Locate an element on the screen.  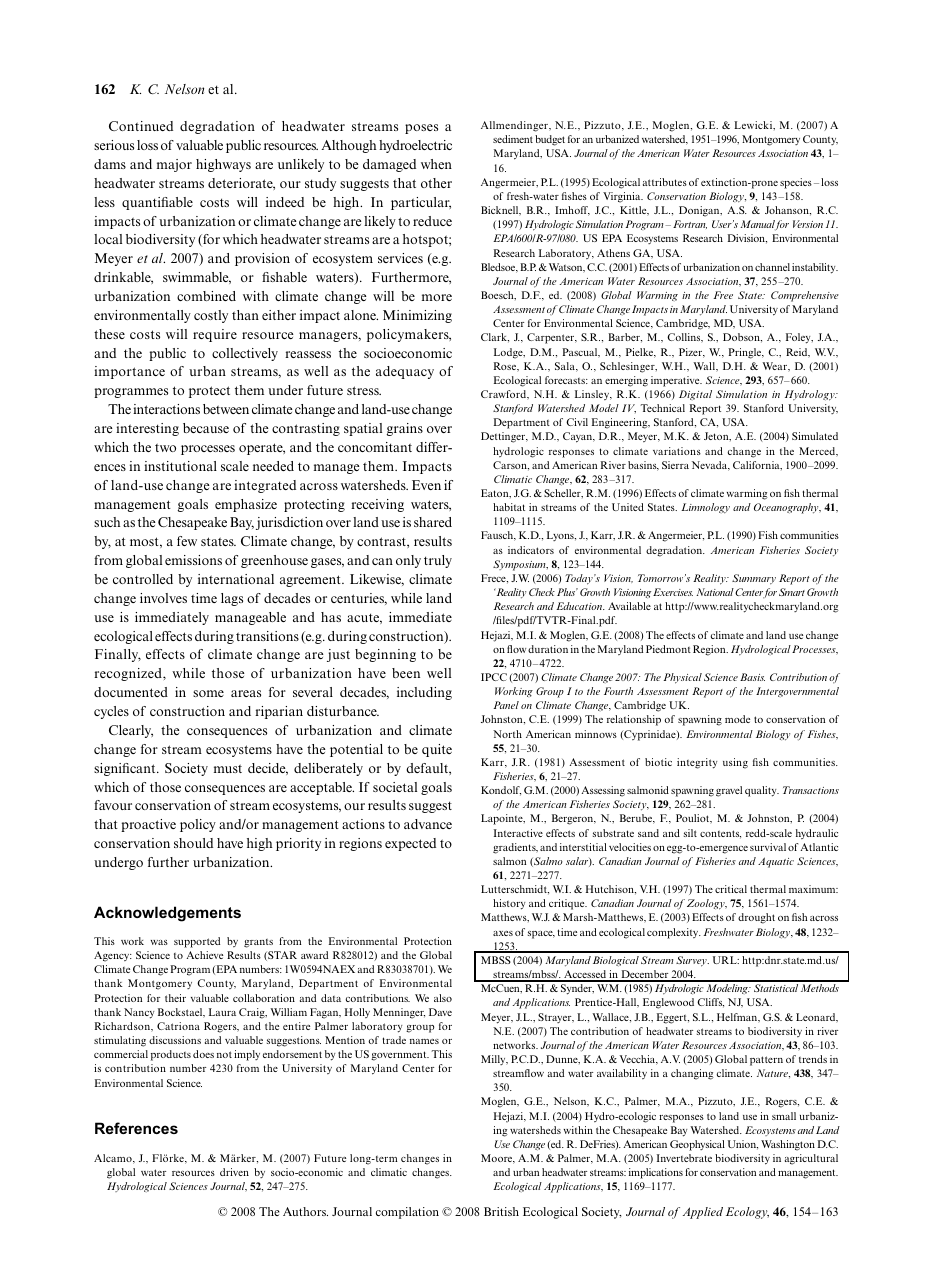
major is located at coordinates (174, 165).
